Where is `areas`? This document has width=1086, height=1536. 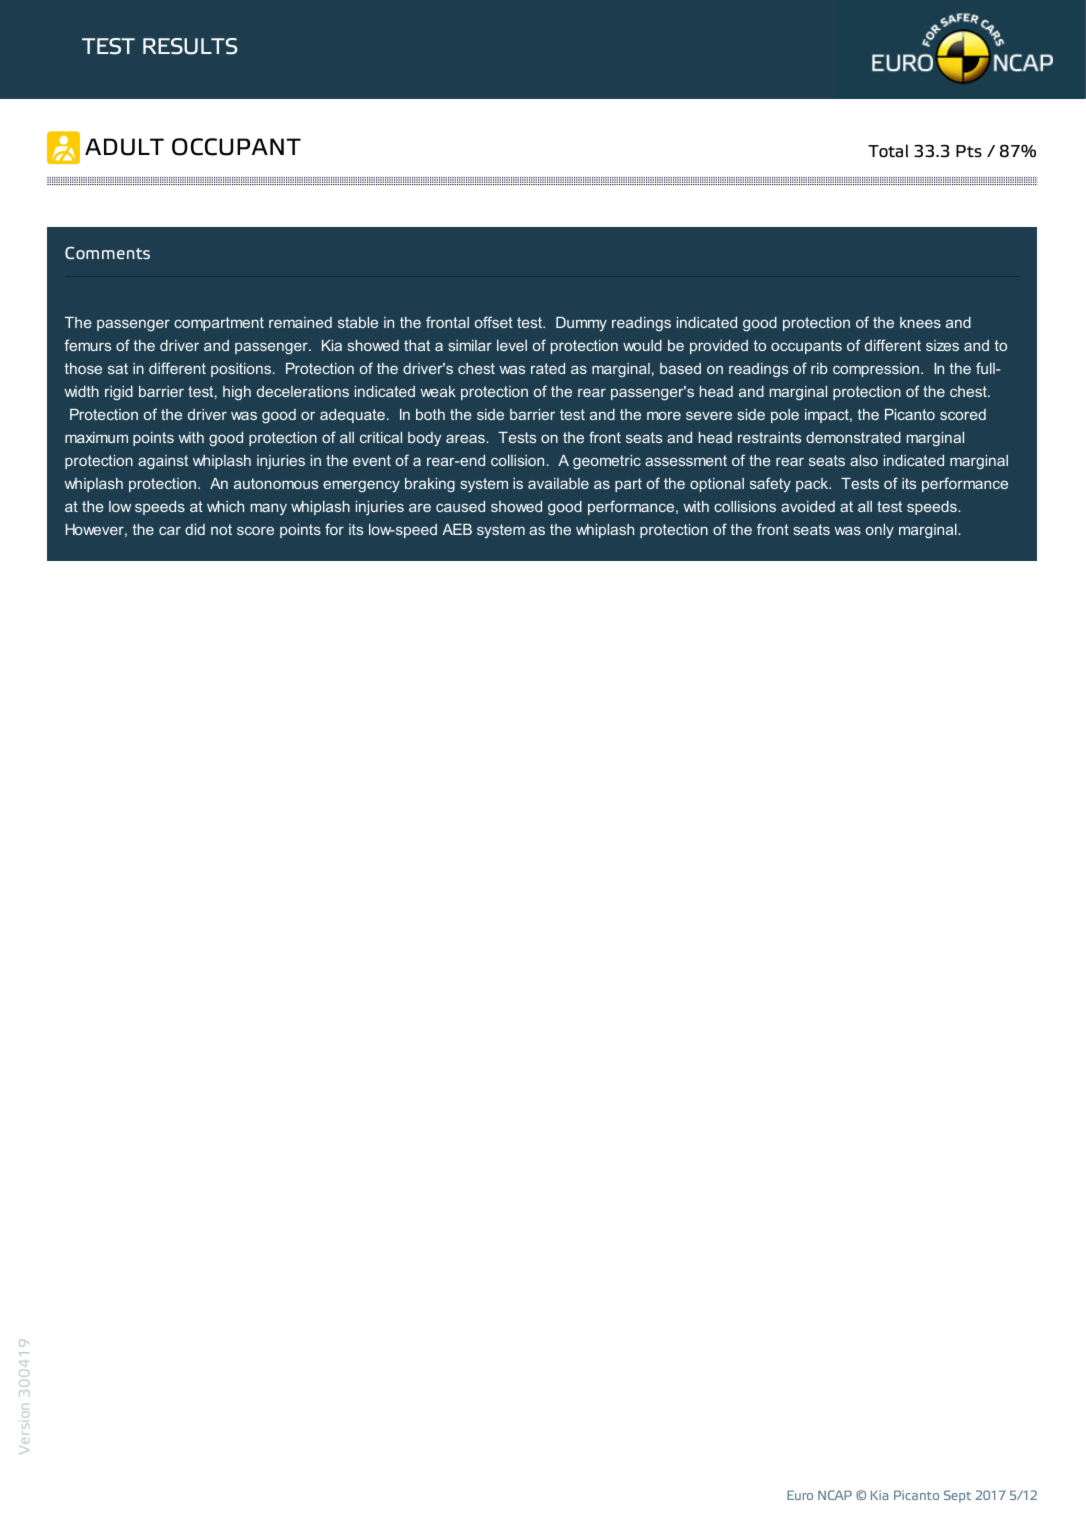 areas is located at coordinates (466, 438).
